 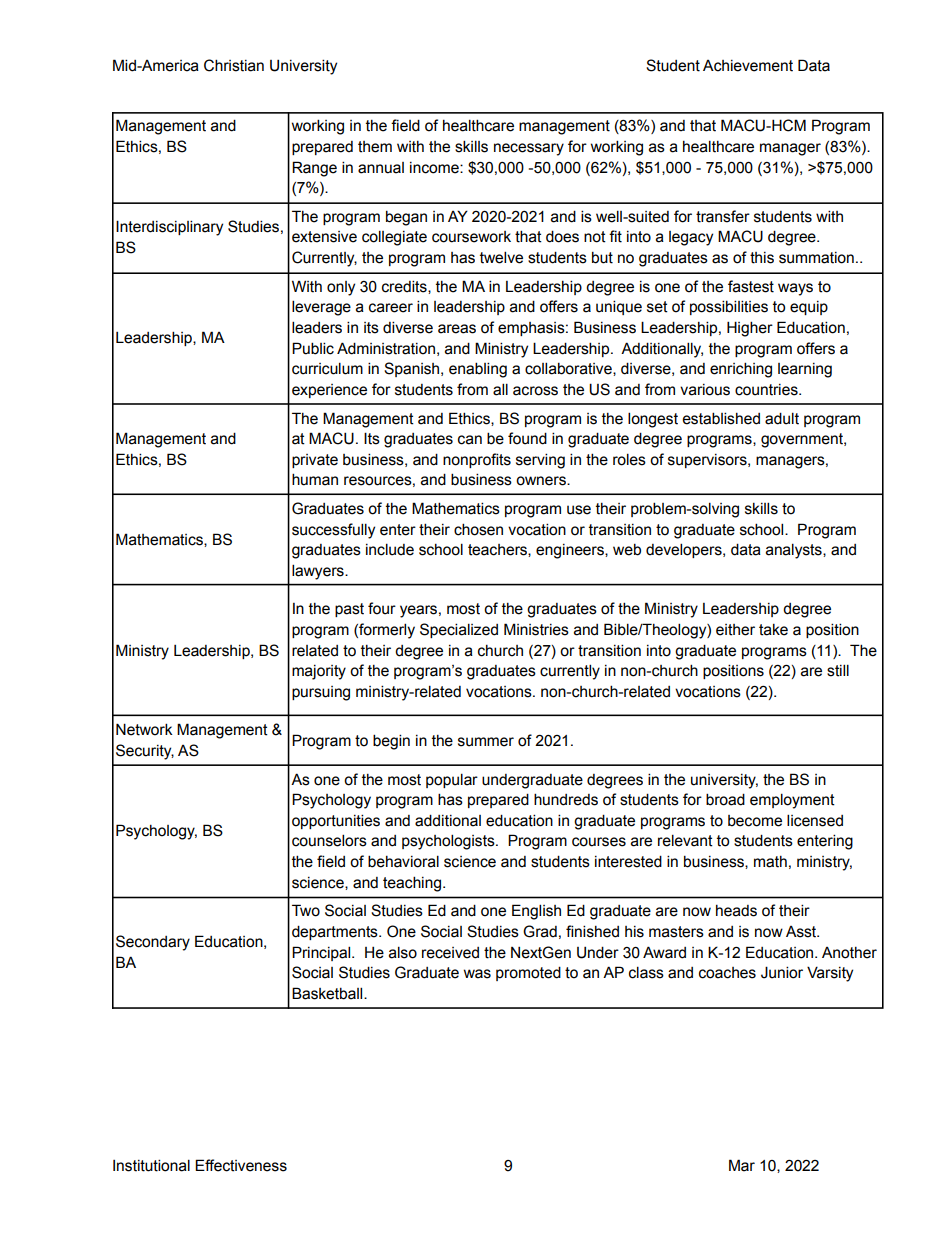 I want to click on Mar, so click(x=742, y=1165).
